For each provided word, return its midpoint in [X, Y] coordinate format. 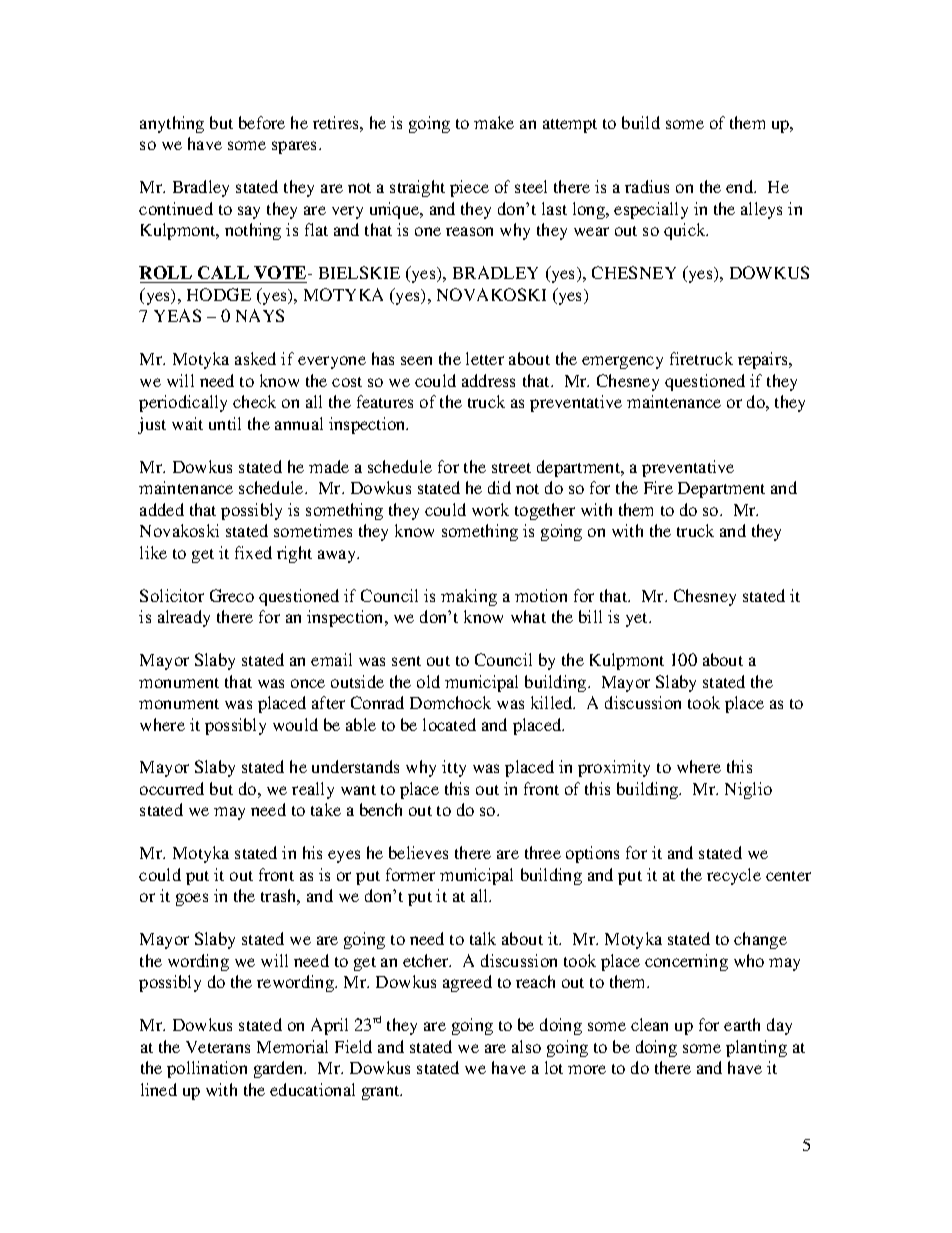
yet [638, 620]
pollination [207, 1069]
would [295, 724]
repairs [764, 360]
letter [485, 358]
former [410, 874]
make [494, 122]
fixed [253, 552]
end [741, 186]
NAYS [260, 315]
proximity [614, 768]
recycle [734, 876]
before [262, 122]
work [490, 509]
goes [192, 899]
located [449, 724]
